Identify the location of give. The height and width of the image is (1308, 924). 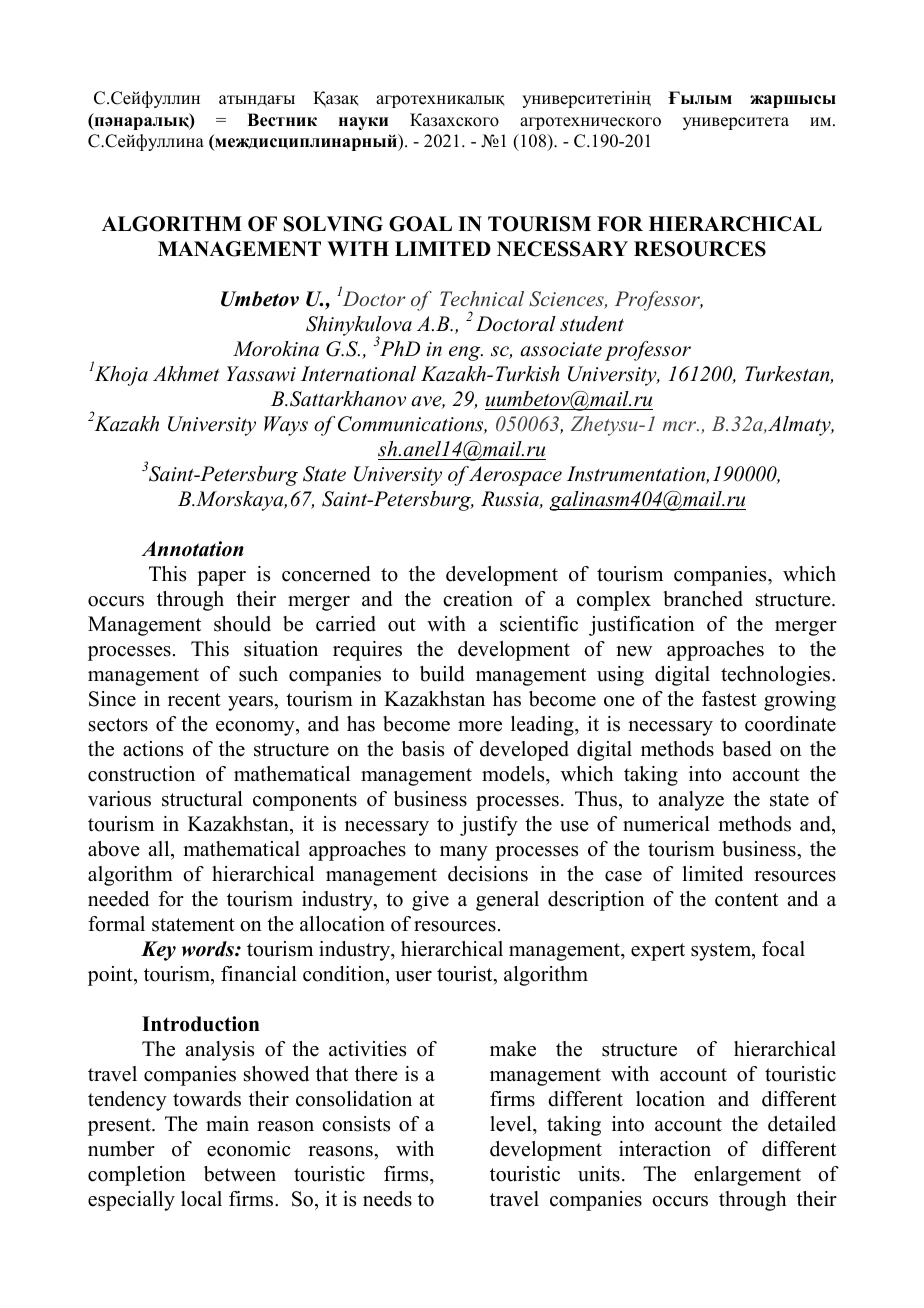
(430, 901).
